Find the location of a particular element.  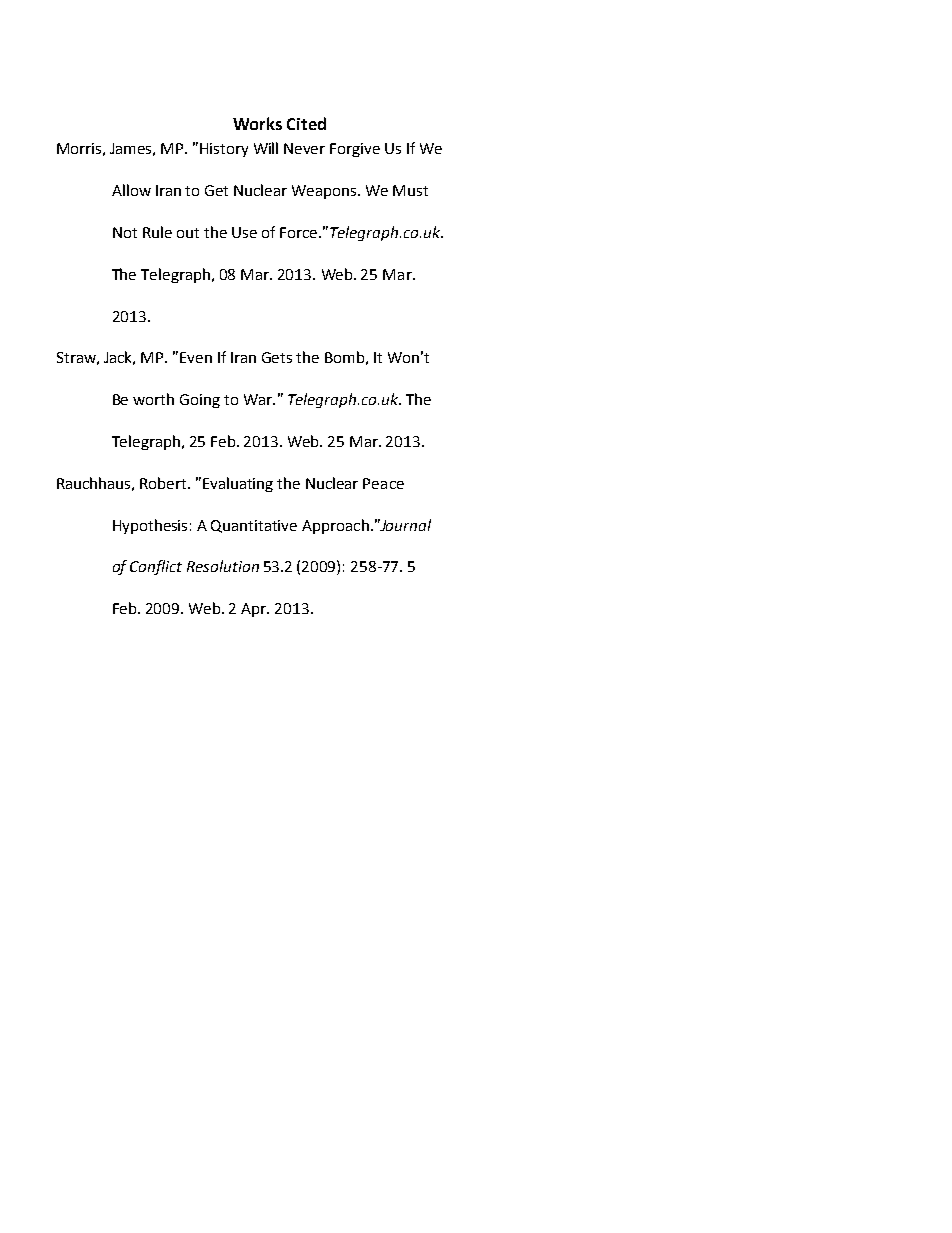

worth is located at coordinates (153, 399).
